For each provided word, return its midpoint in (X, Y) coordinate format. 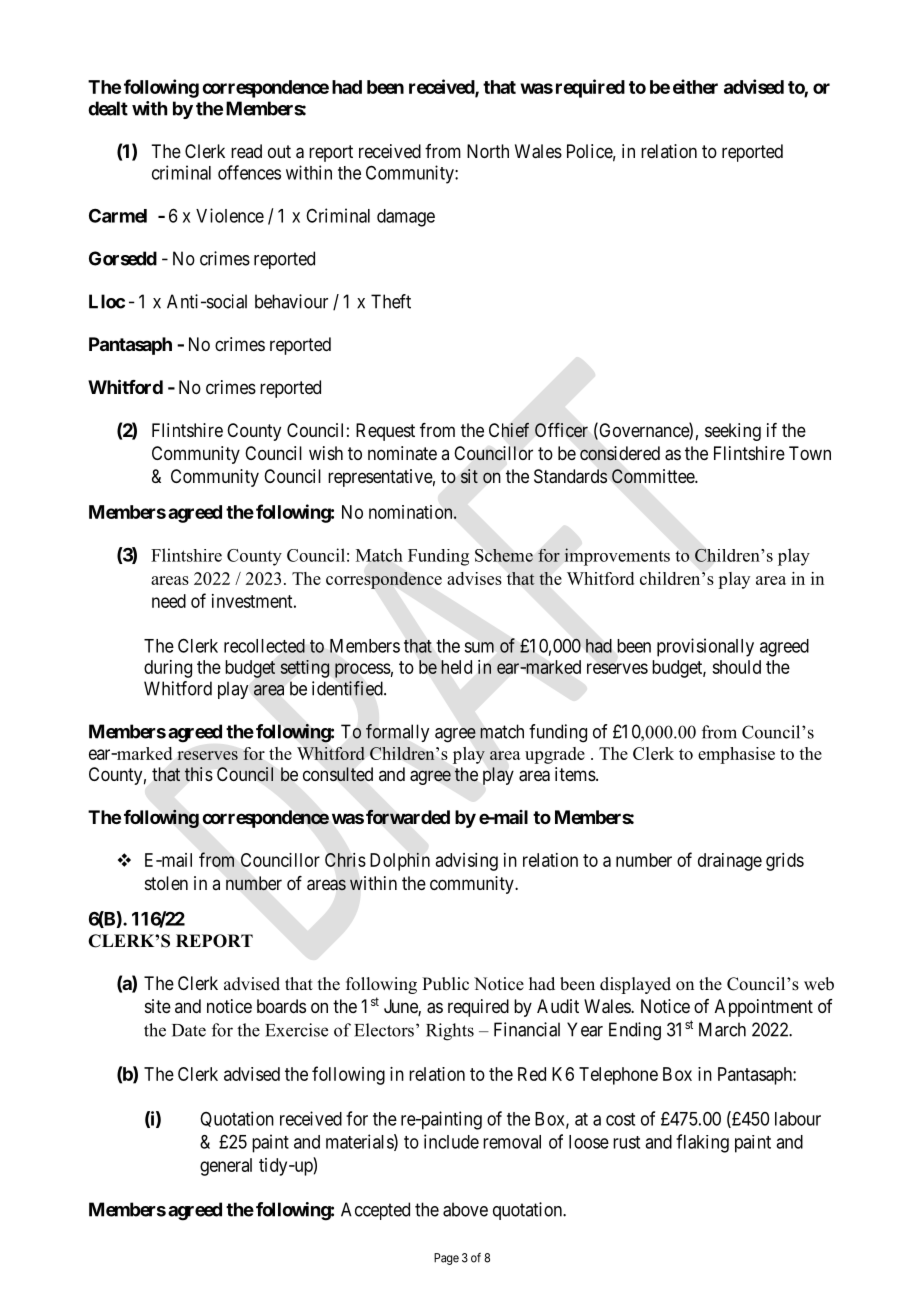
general (226, 1167)
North (488, 151)
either (695, 86)
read (246, 151)
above (465, 1209)
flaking (702, 1143)
